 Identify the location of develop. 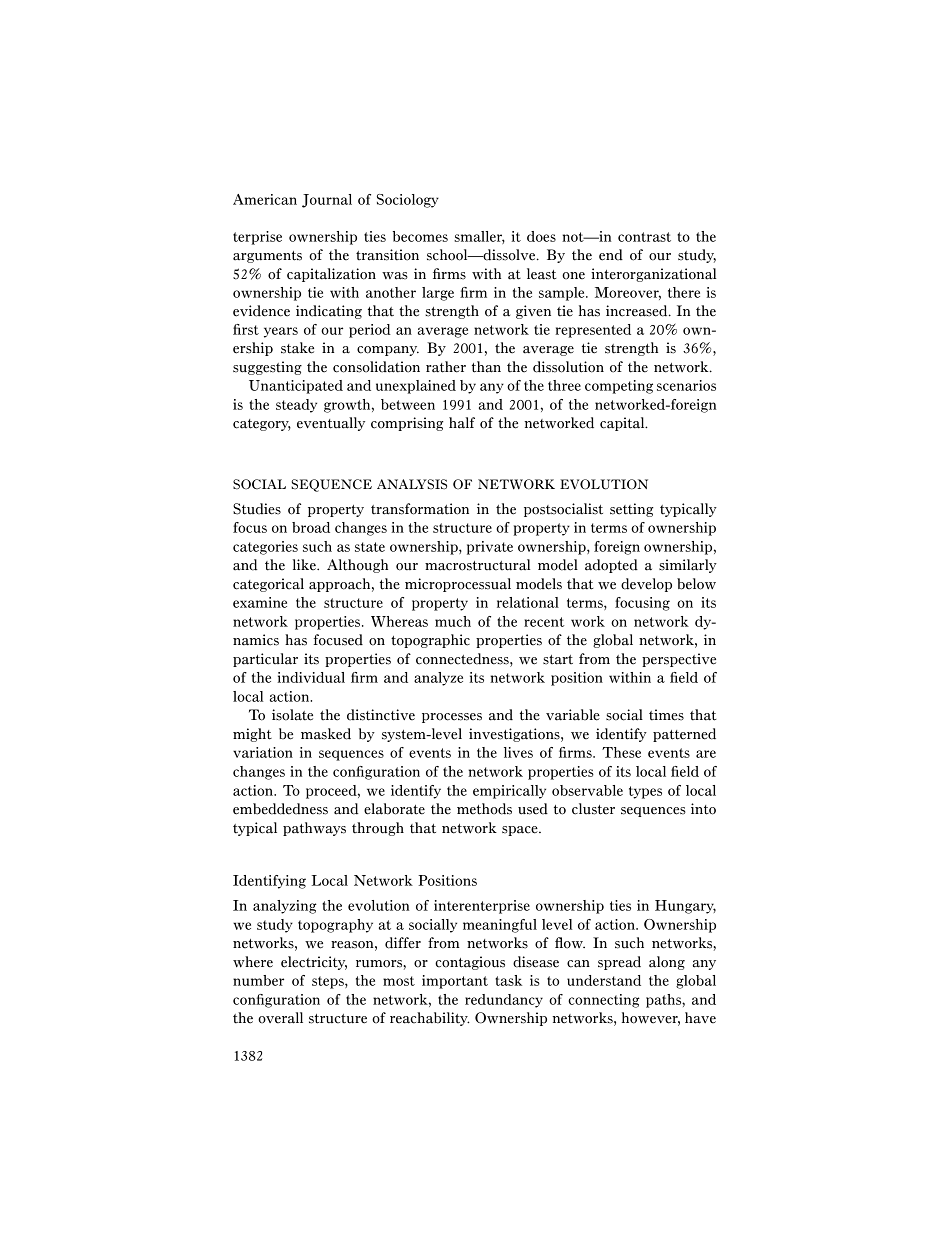
(646, 585).
